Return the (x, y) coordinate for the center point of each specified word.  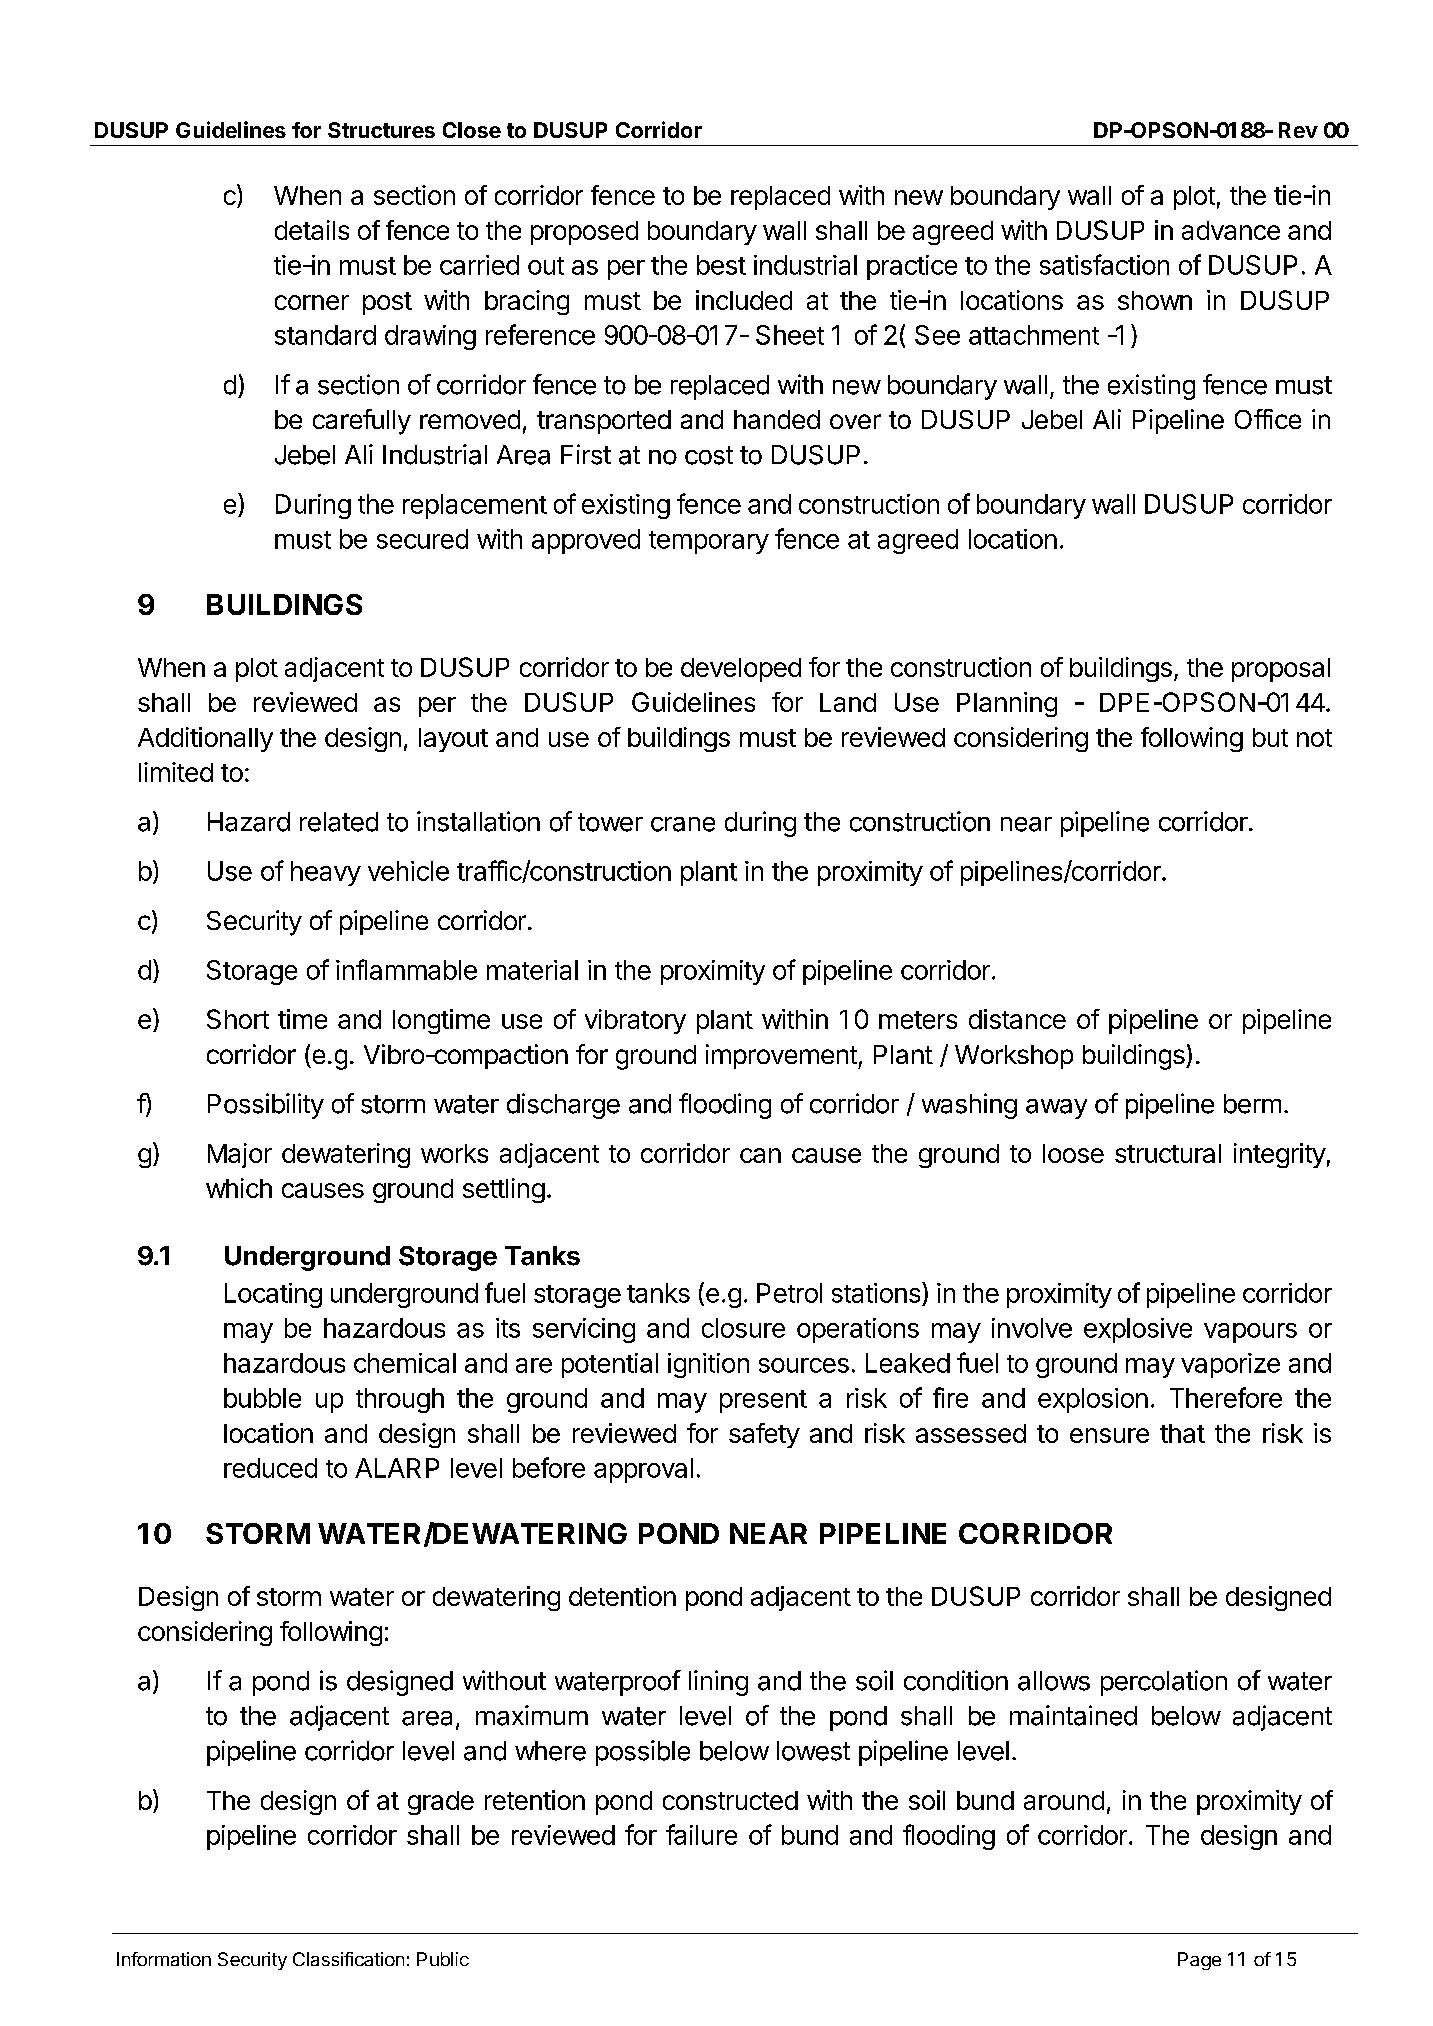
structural (1168, 1153)
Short (238, 1019)
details (312, 230)
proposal (1281, 670)
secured (422, 539)
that (1182, 1433)
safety (764, 1435)
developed (741, 670)
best (721, 265)
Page (1199, 1961)
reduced (270, 1468)
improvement (782, 1056)
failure (701, 1834)
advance (1231, 230)
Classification (348, 1959)
